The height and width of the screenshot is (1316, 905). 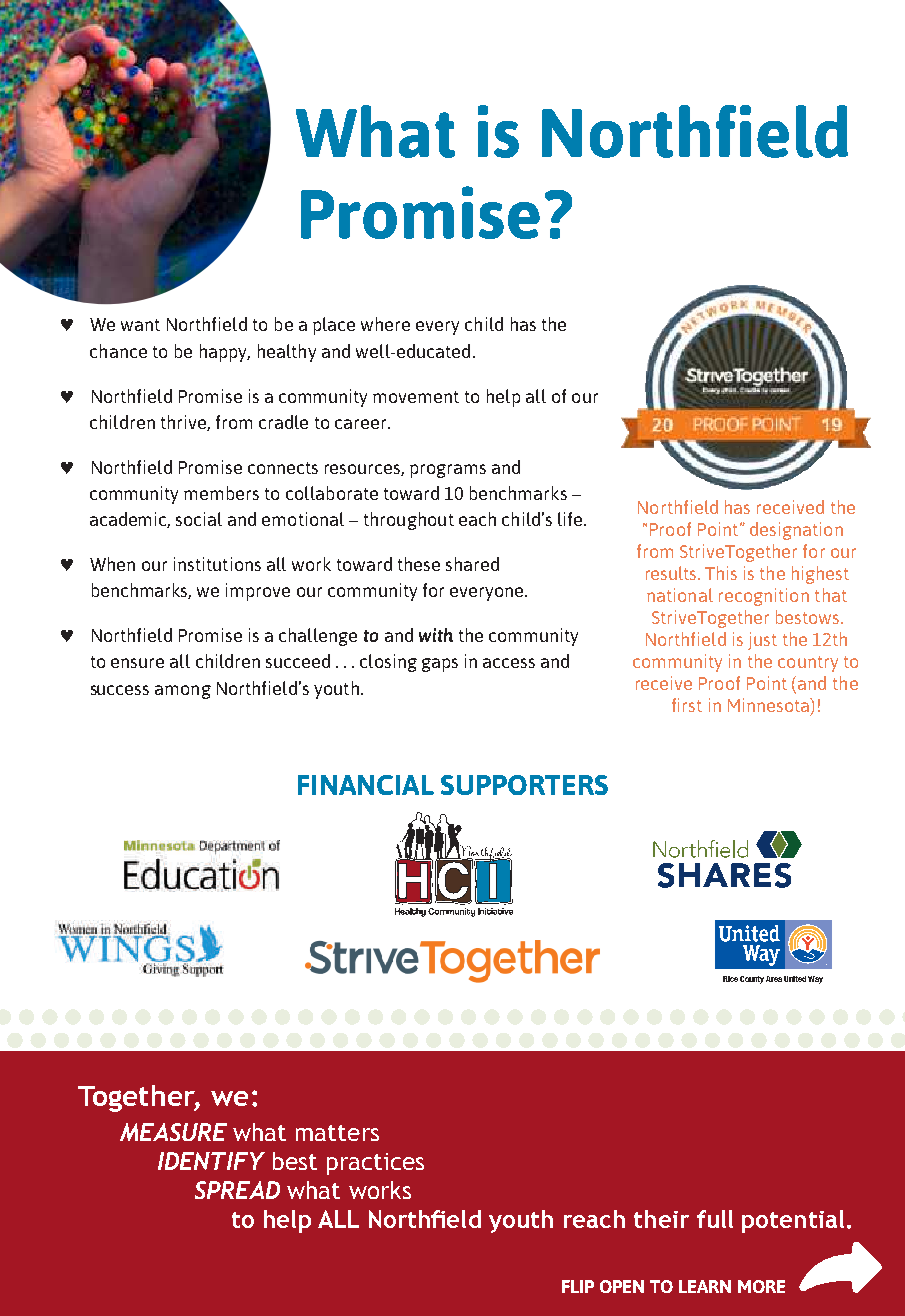 What do you see at coordinates (225, 353) in the screenshot?
I see `happy` at bounding box center [225, 353].
